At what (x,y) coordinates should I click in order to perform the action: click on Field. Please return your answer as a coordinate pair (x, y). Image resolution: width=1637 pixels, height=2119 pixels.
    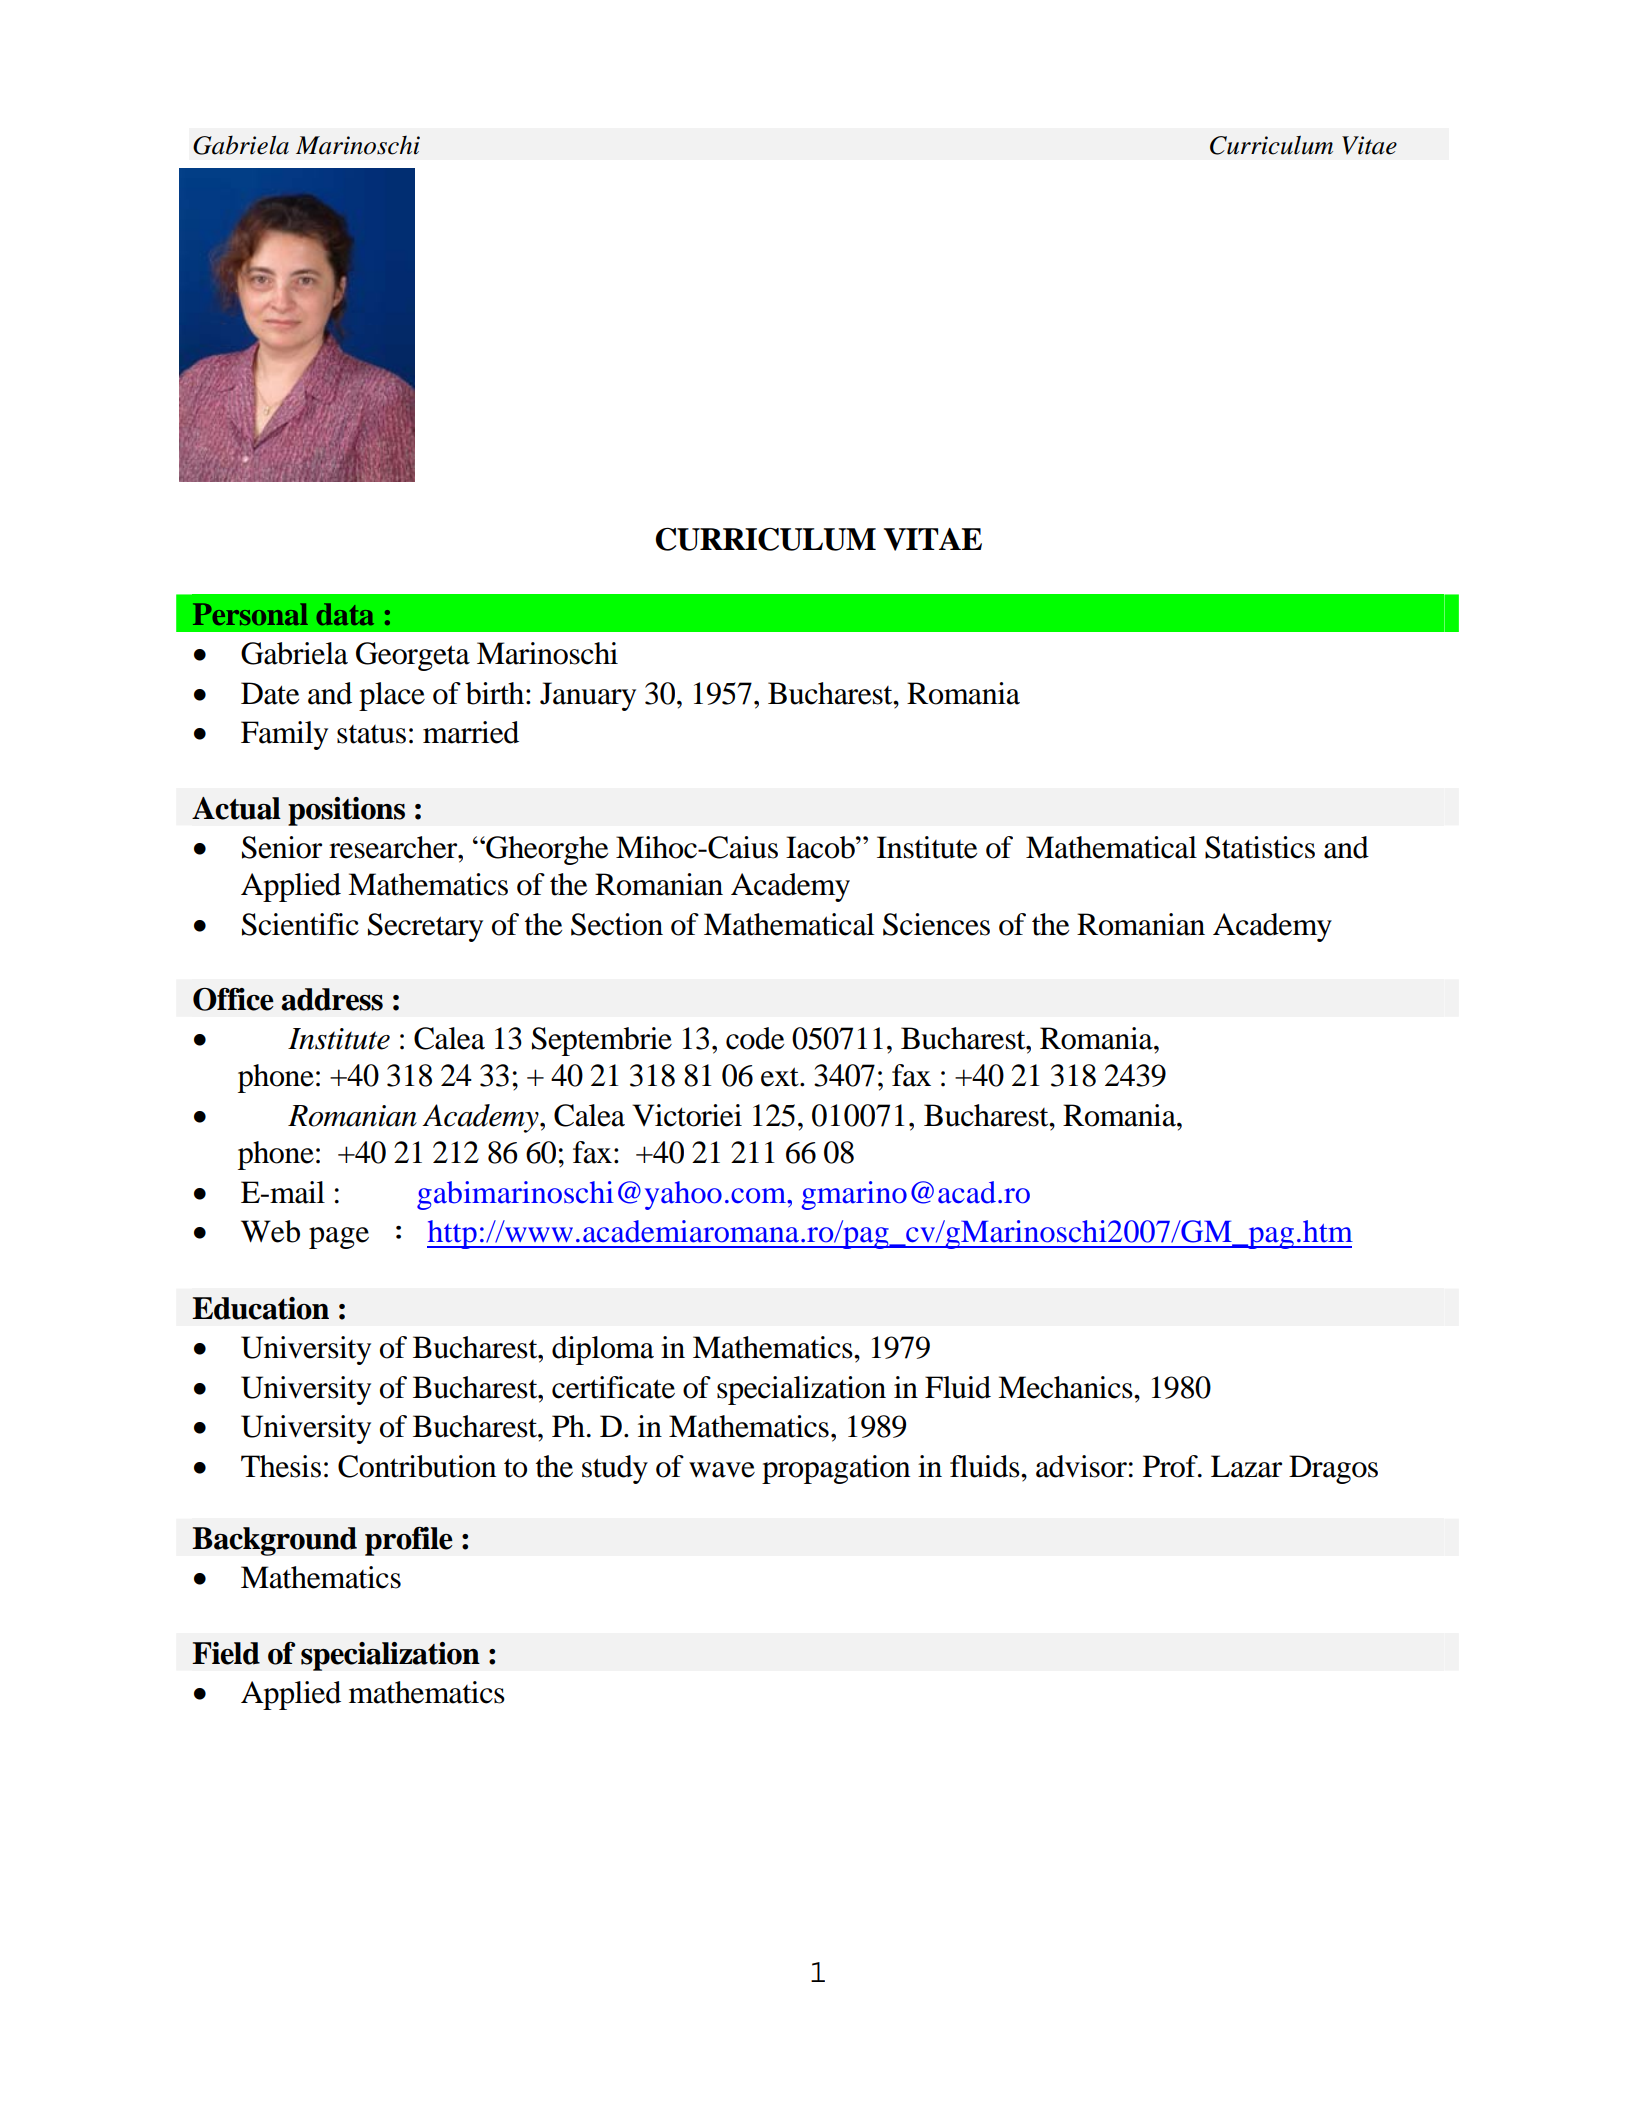
    Looking at the image, I should click on (226, 1653).
